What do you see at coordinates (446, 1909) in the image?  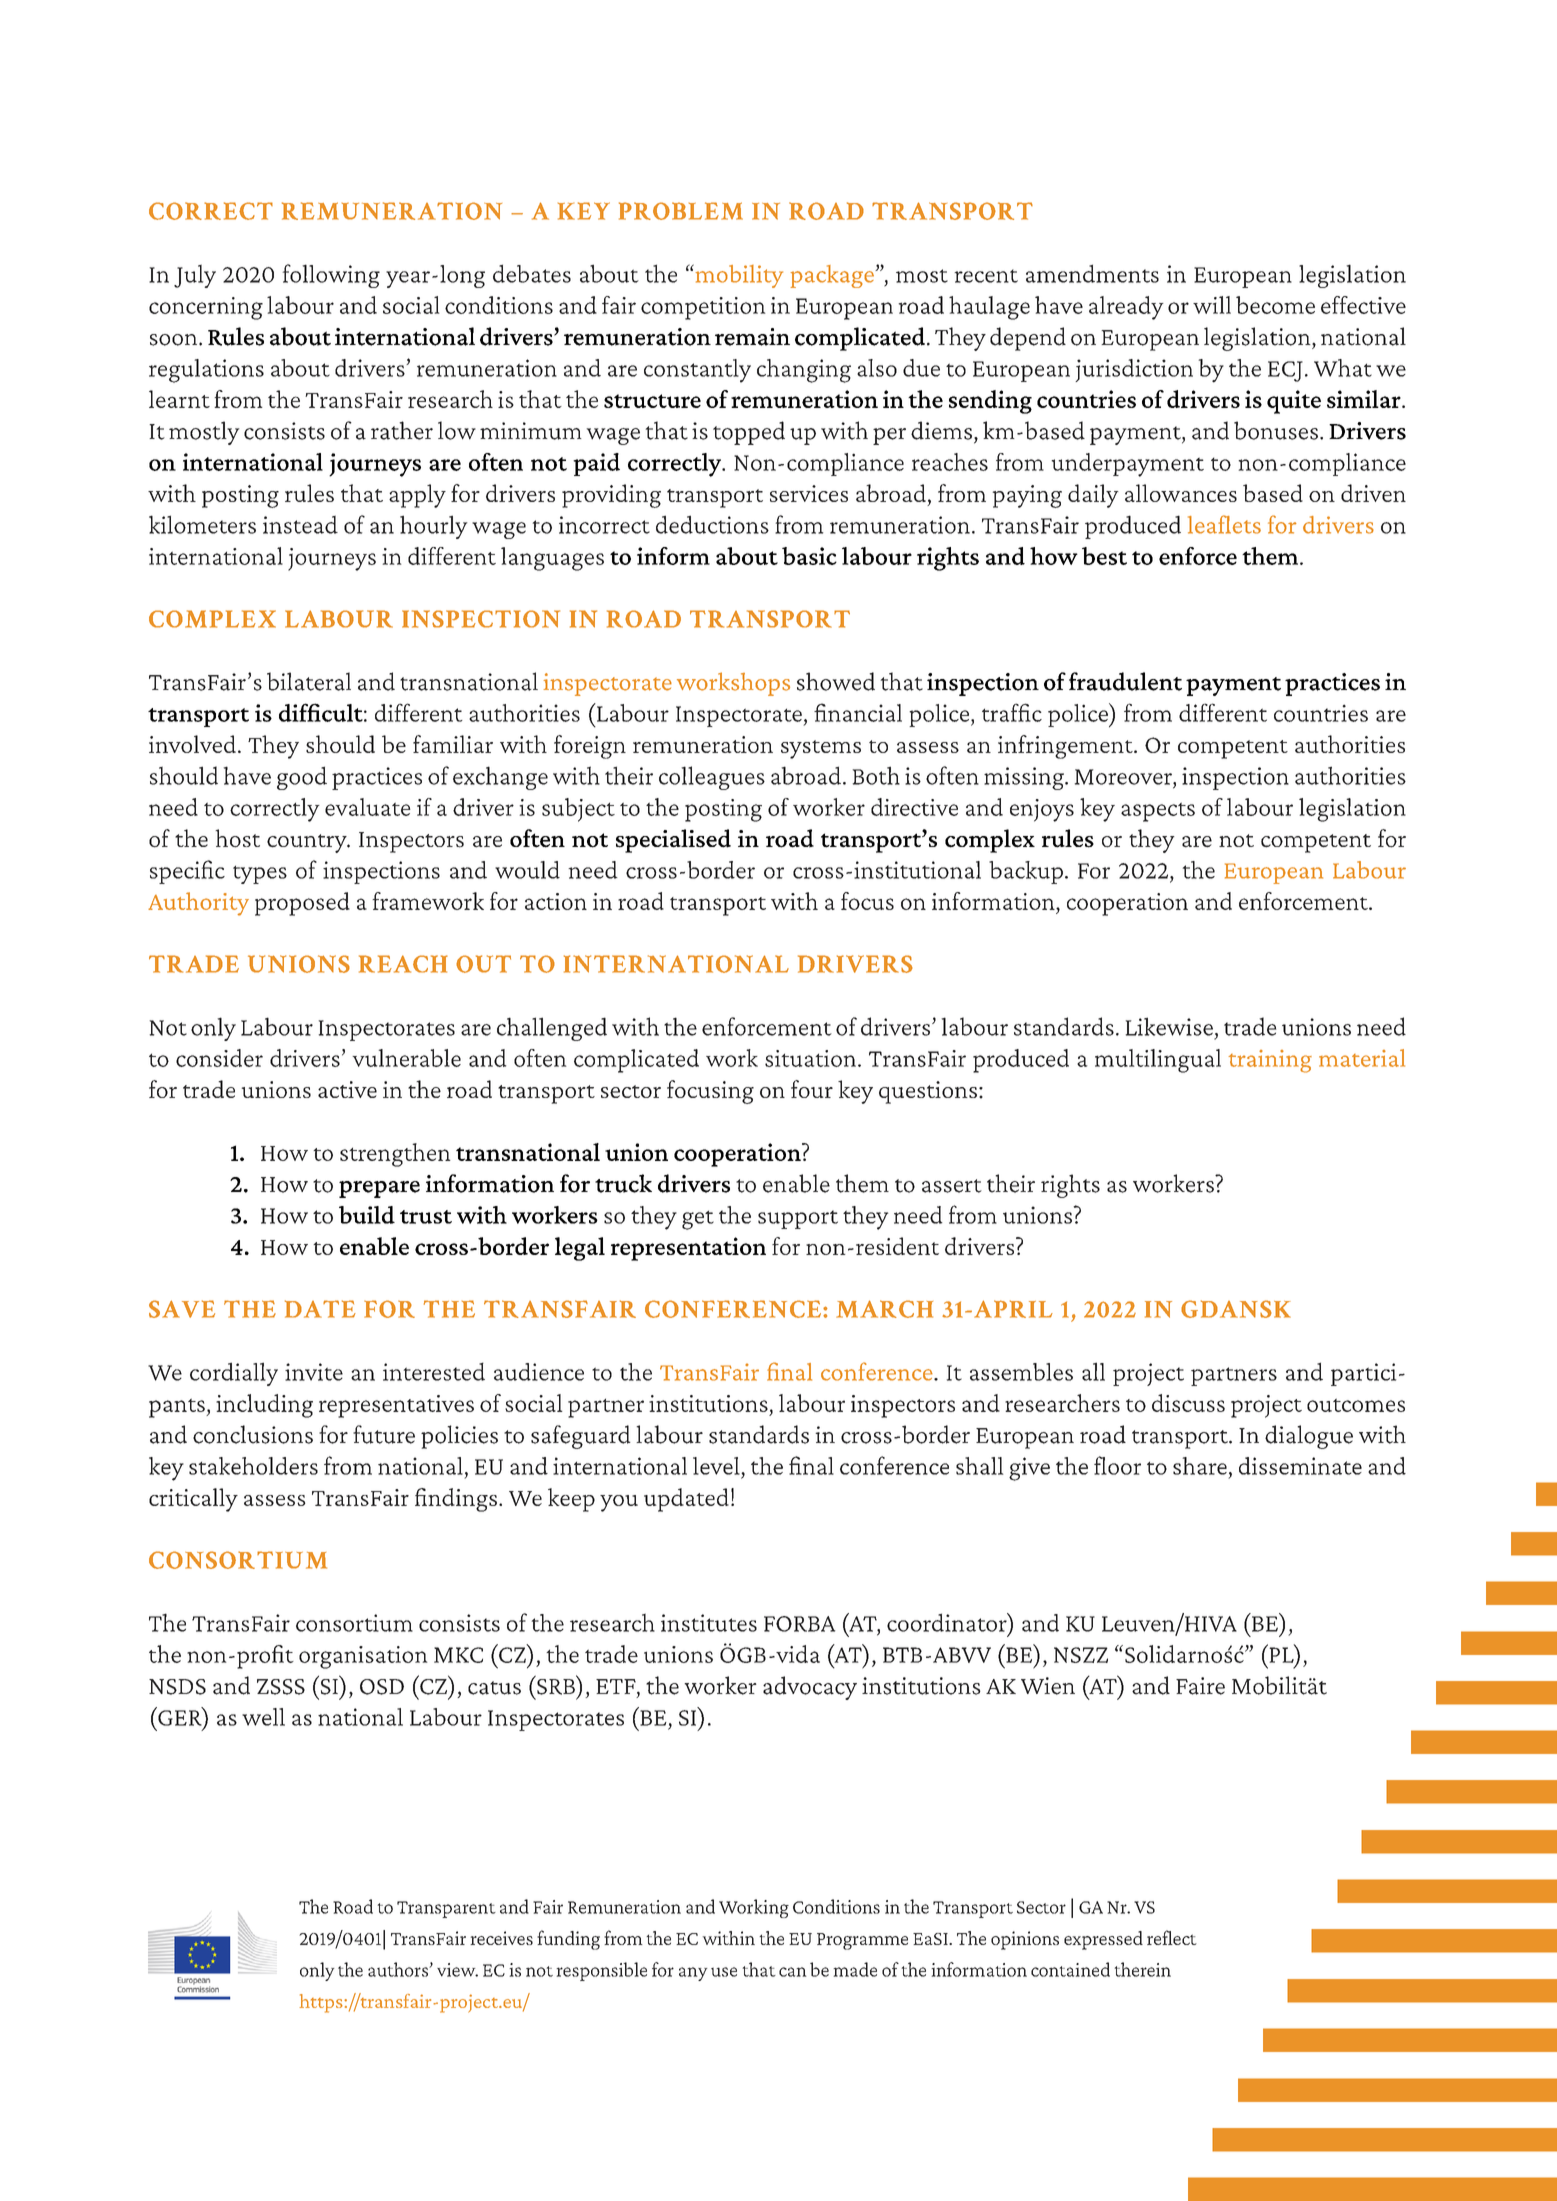 I see `Transparent` at bounding box center [446, 1909].
